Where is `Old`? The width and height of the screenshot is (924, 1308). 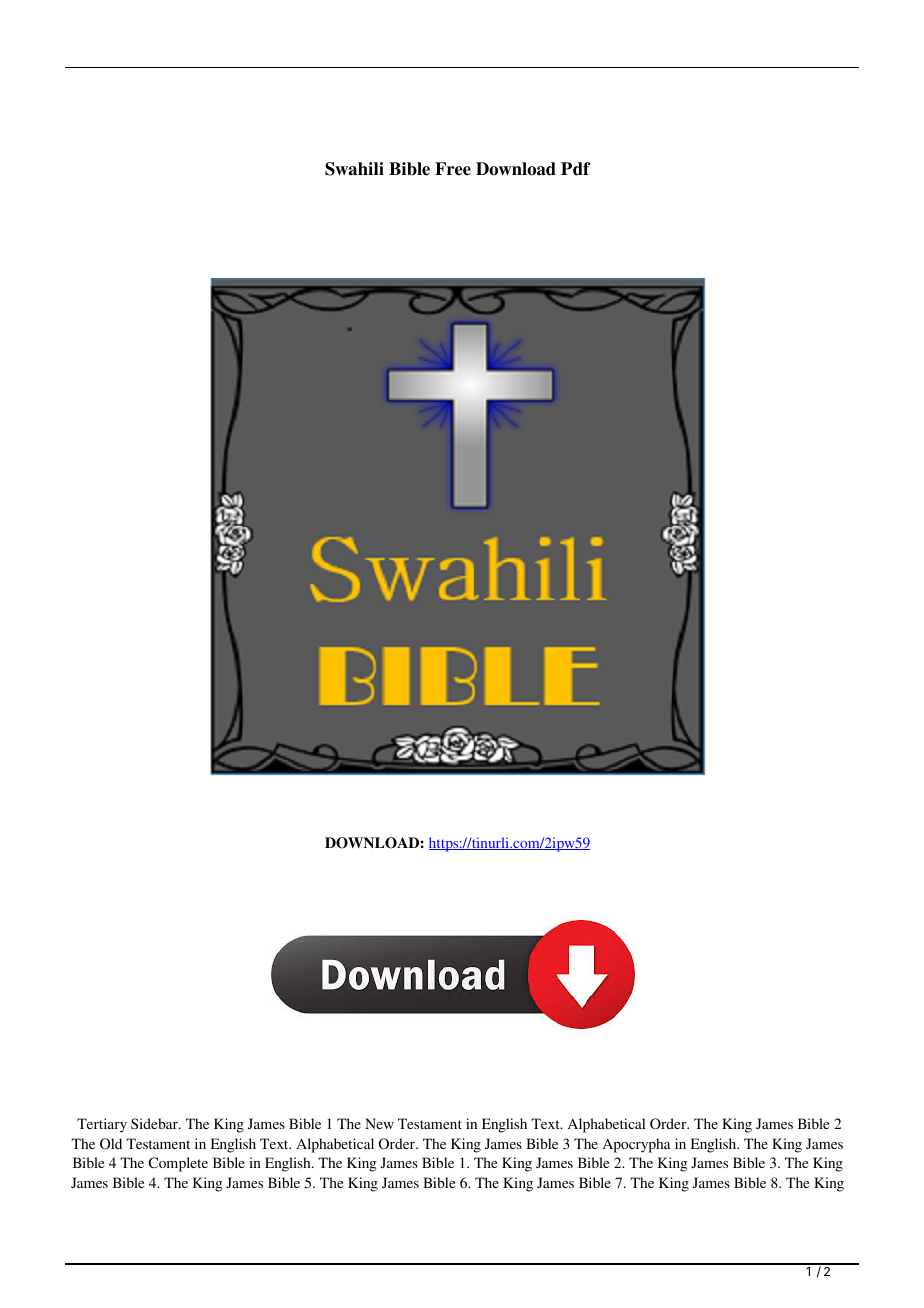
Old is located at coordinates (111, 1143).
